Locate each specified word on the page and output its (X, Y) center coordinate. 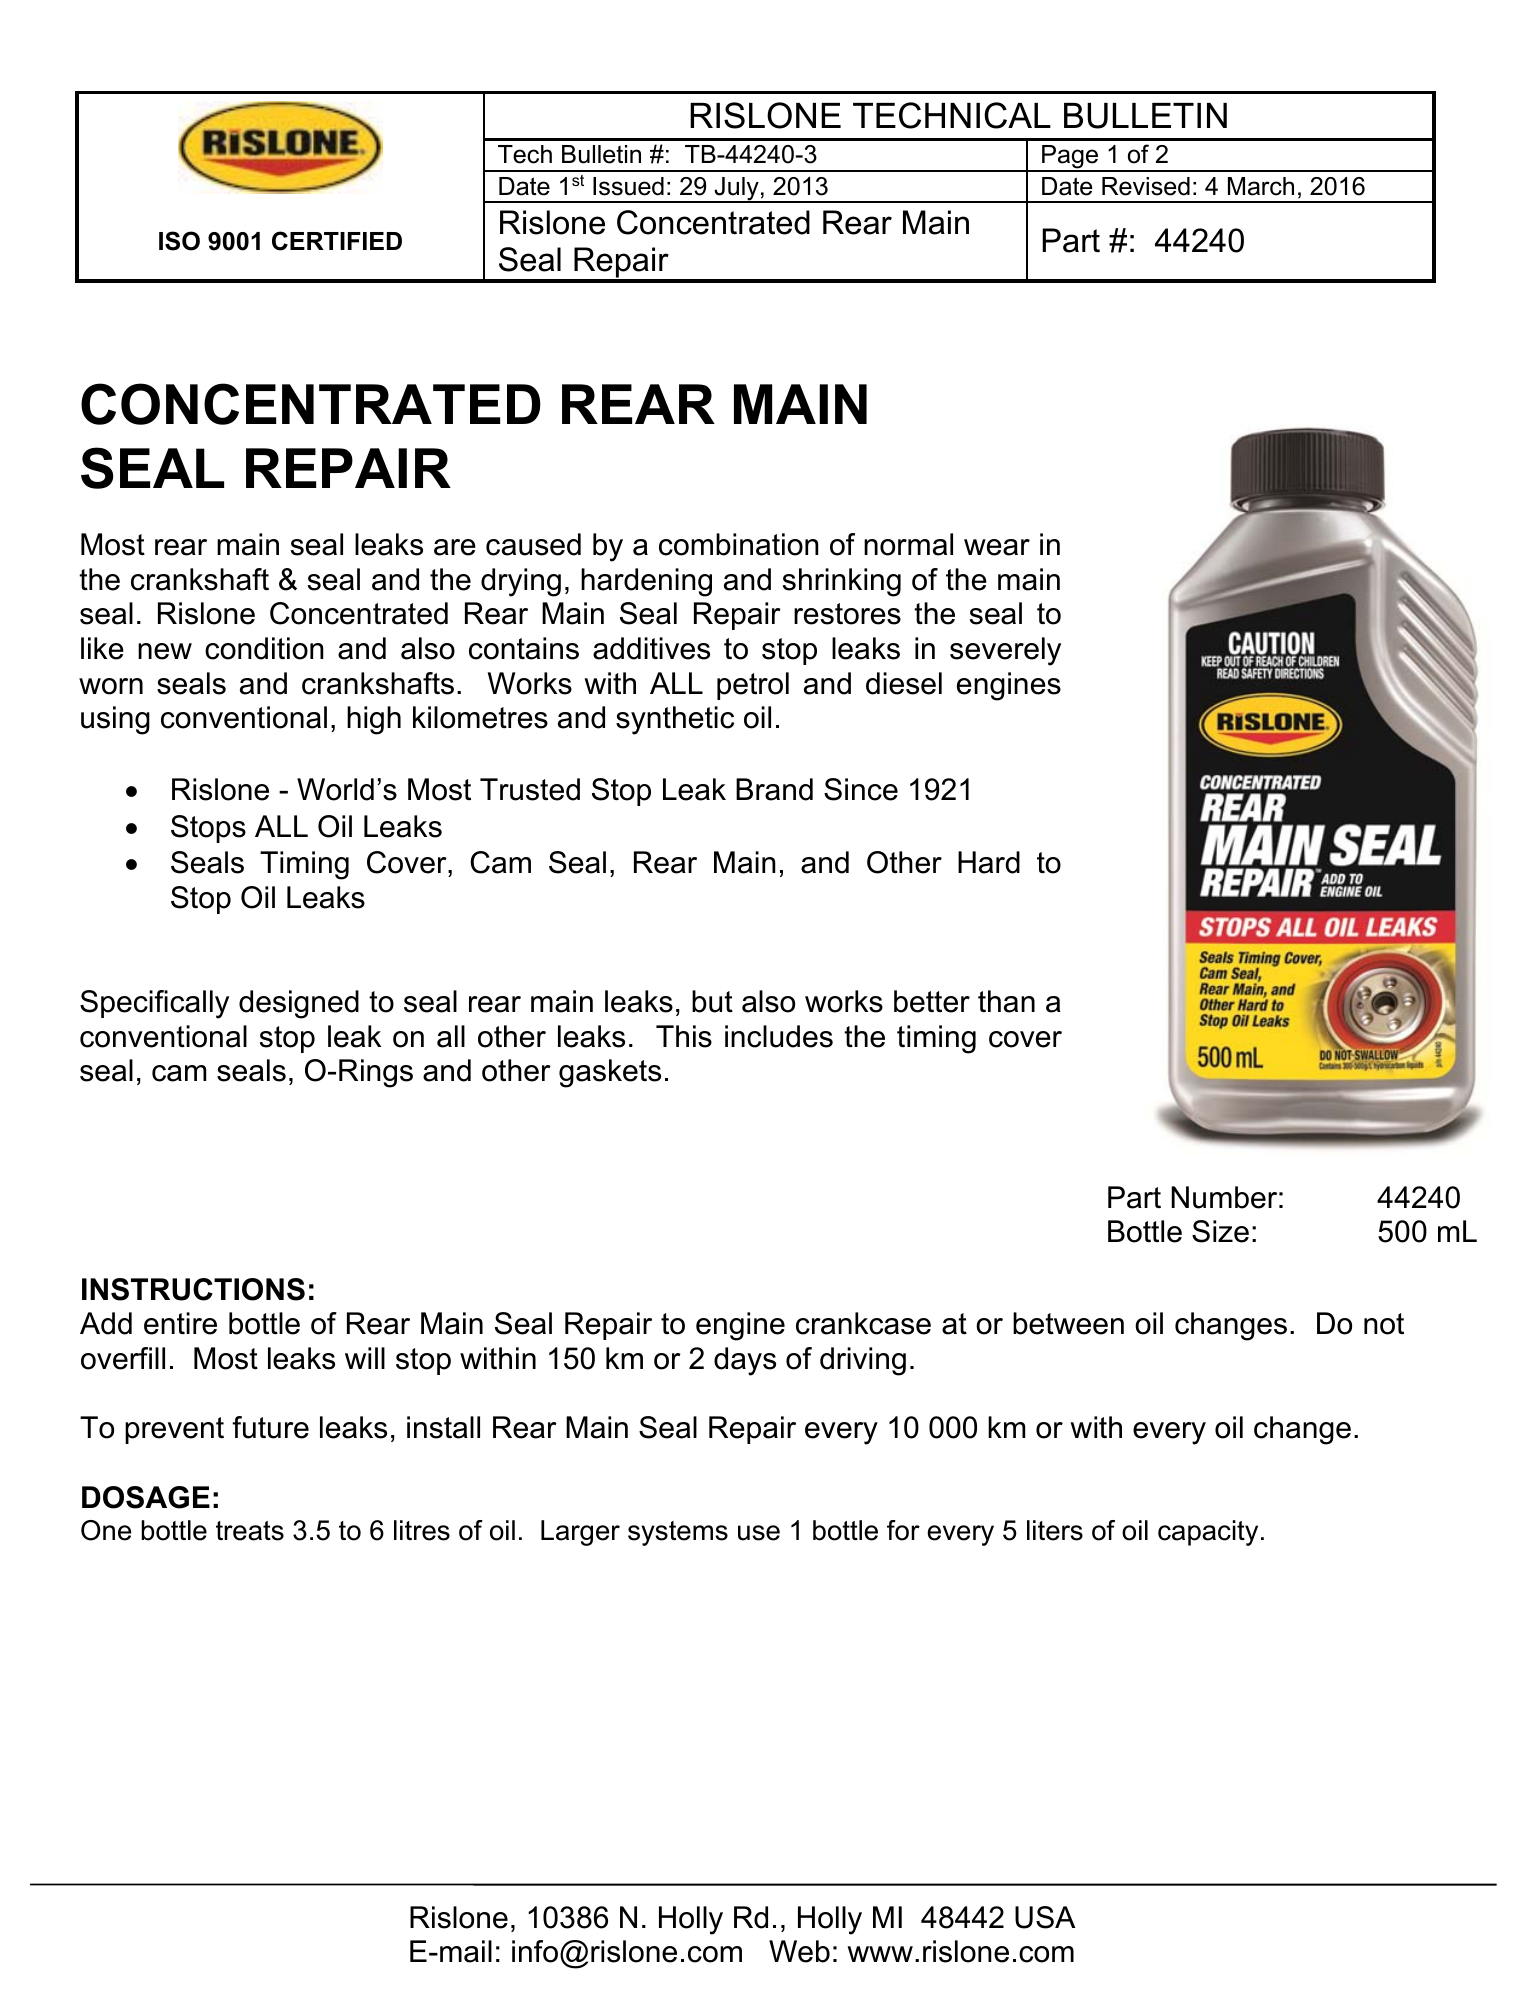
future (270, 1427)
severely (1005, 651)
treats (250, 1531)
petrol (753, 686)
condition (264, 648)
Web (799, 1951)
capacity (1208, 1533)
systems (678, 1533)
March (1261, 186)
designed (299, 1004)
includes (779, 1036)
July (736, 190)
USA (1045, 1917)
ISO (179, 241)
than (1006, 1001)
